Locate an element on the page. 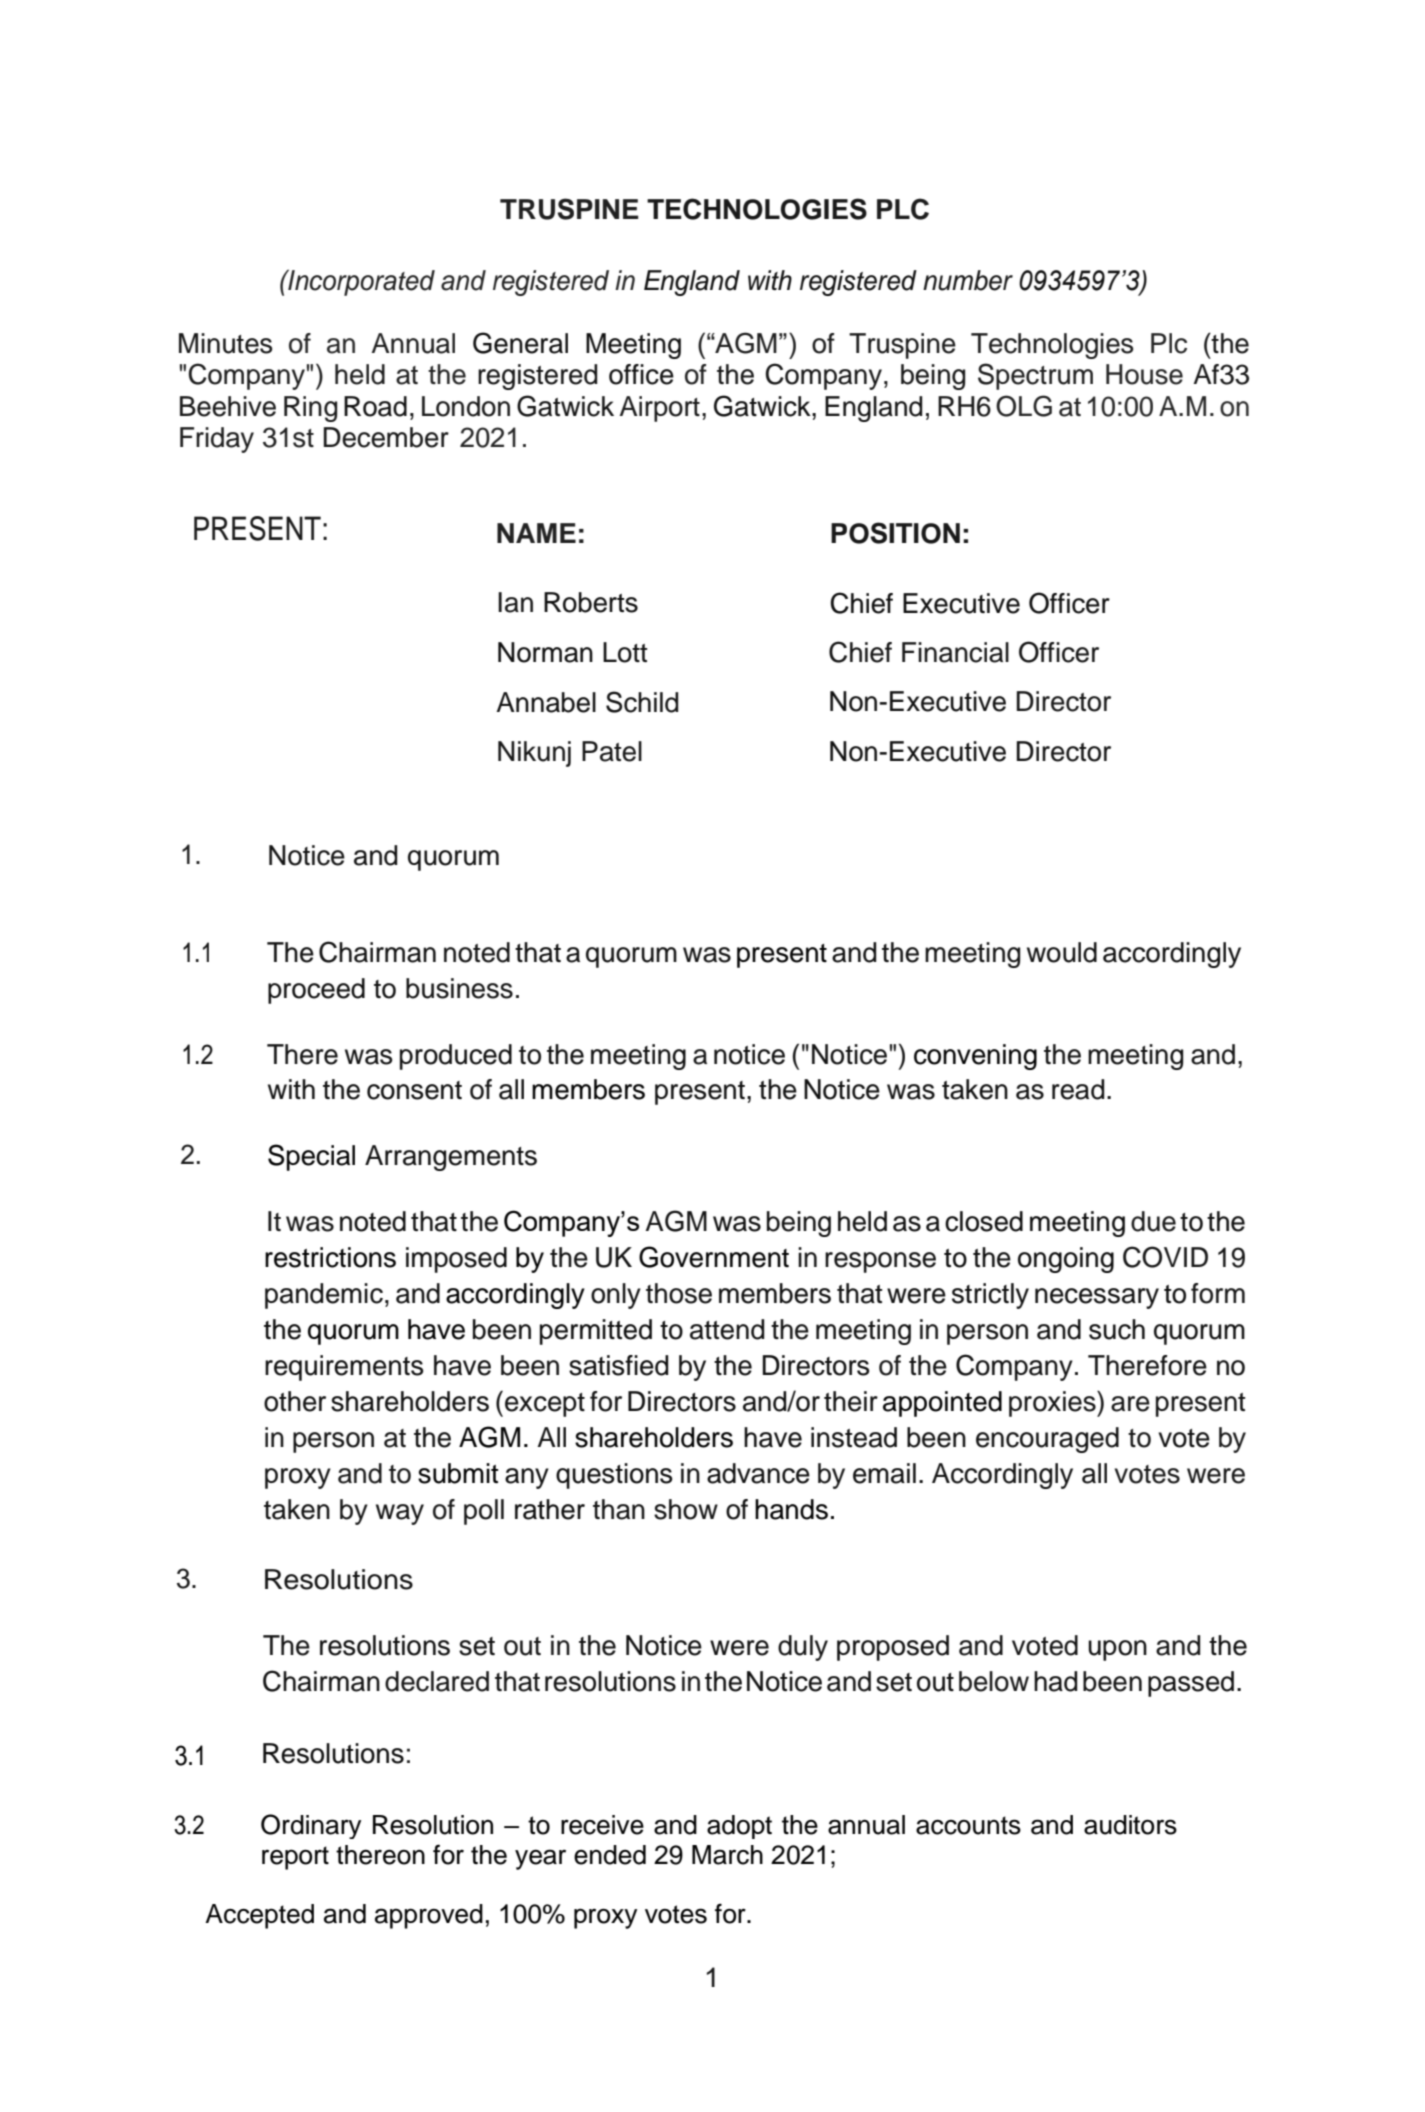 The image size is (1425, 2112). Airport is located at coordinates (659, 409).
